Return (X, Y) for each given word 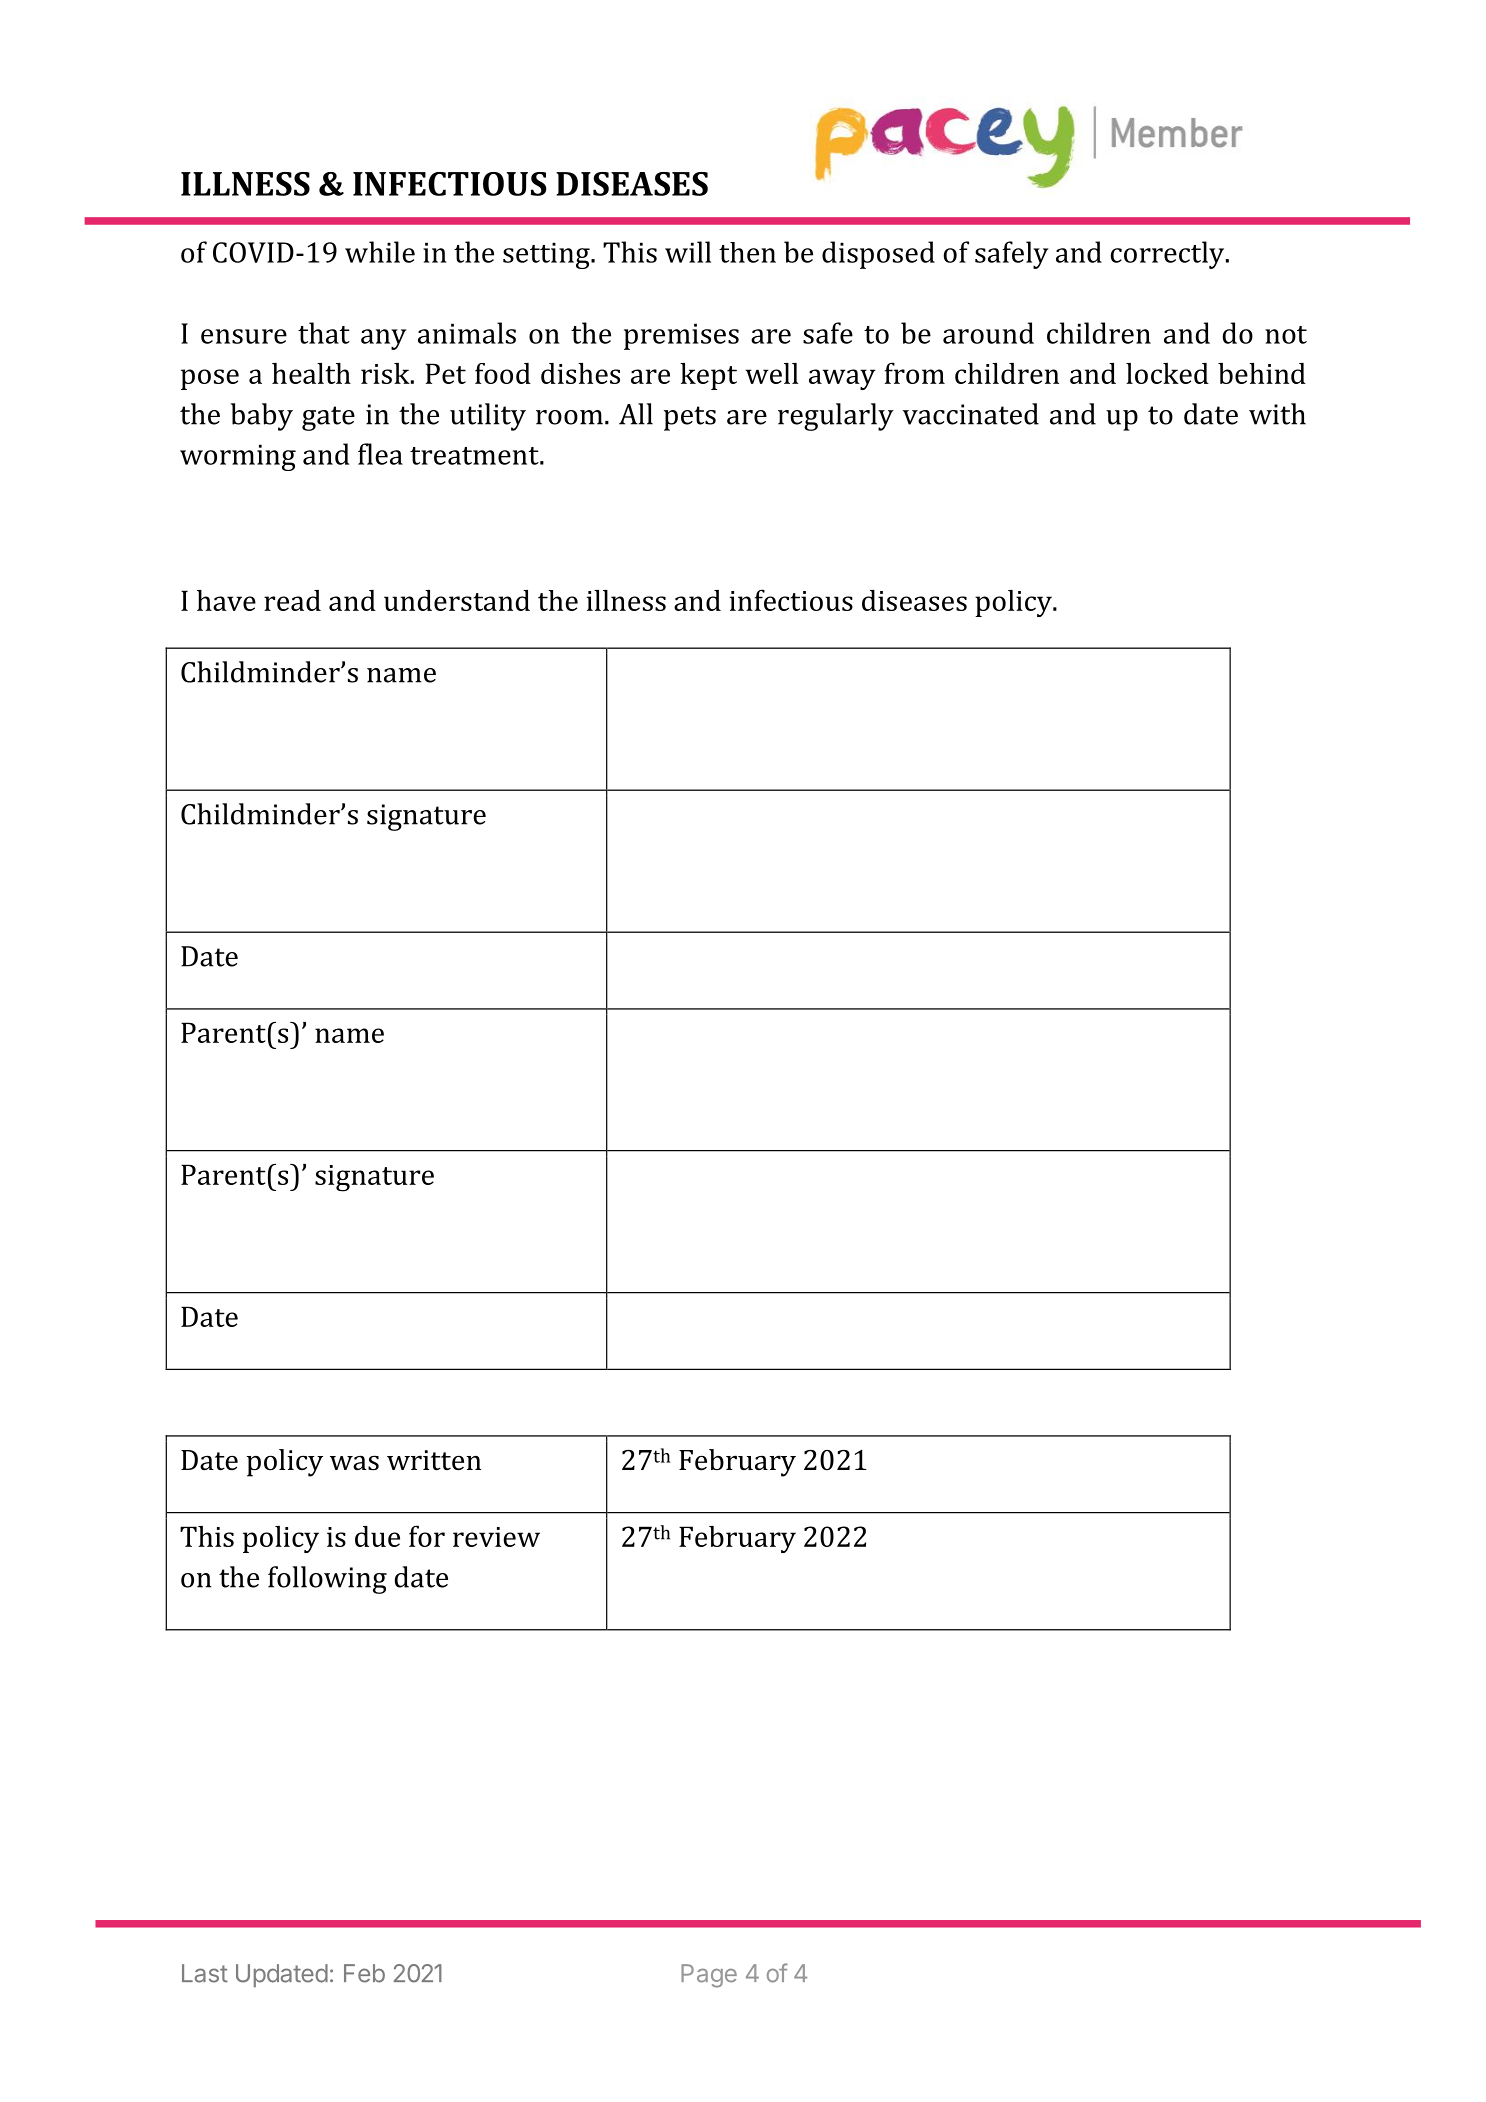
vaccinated (971, 414)
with (1277, 414)
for (427, 1536)
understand (457, 600)
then (747, 252)
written (434, 1460)
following (327, 1580)
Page (709, 1976)
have (226, 600)
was (354, 1463)
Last (205, 1973)
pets (690, 418)
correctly (1168, 255)
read (292, 600)
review (496, 1537)
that (324, 333)
